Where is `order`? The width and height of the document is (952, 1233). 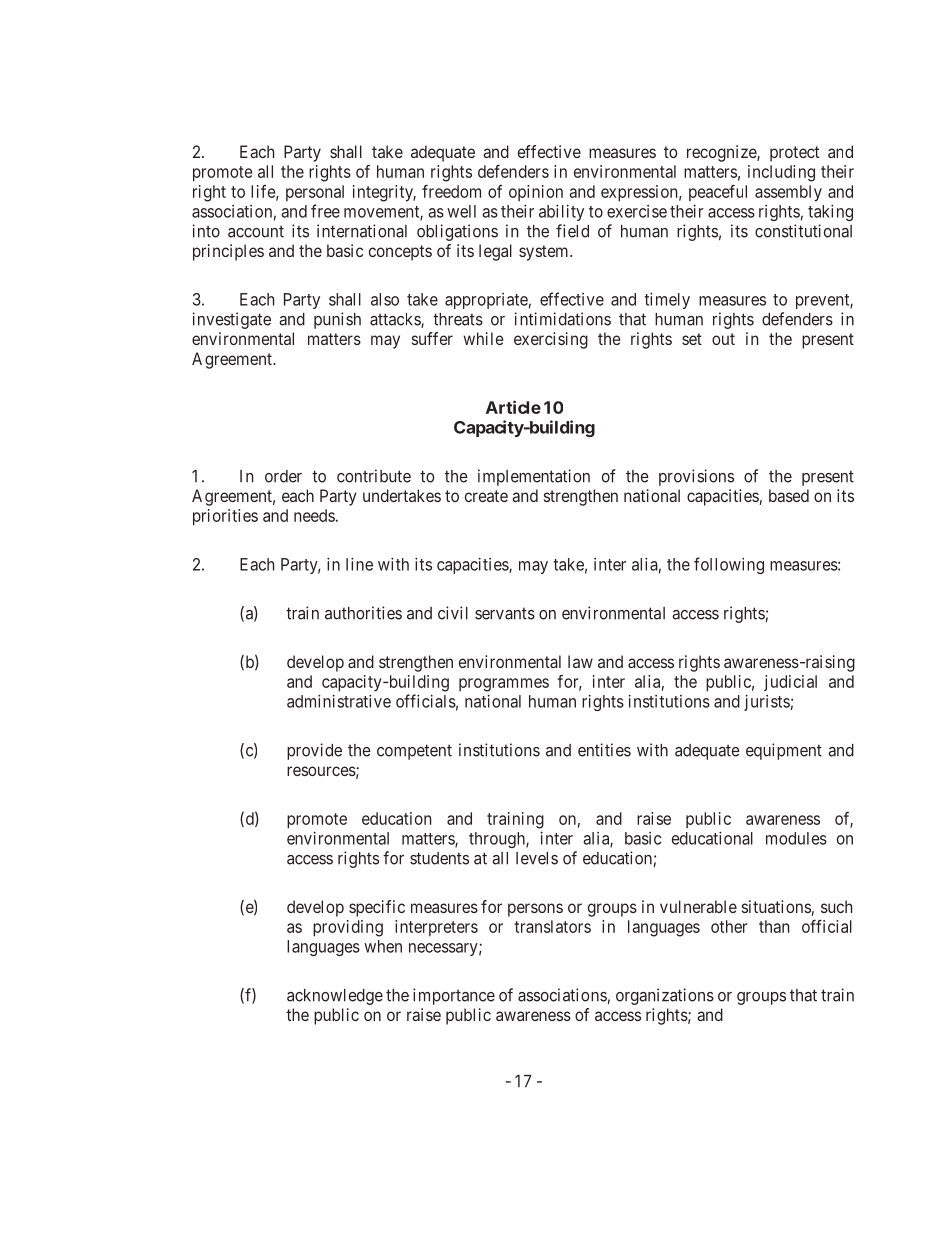 order is located at coordinates (283, 476).
